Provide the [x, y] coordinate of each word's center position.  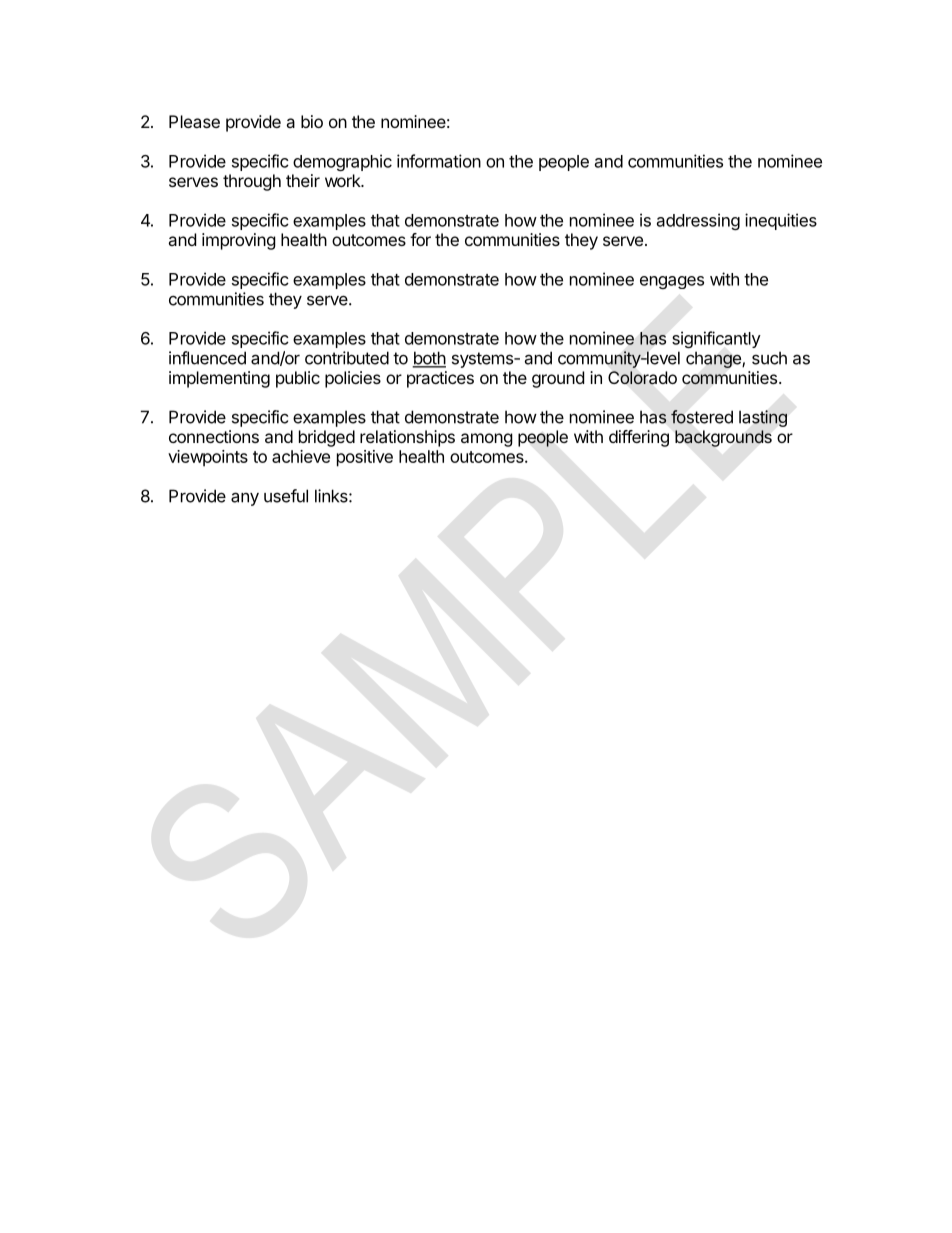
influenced [207, 358]
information [439, 161]
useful [286, 496]
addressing [698, 221]
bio [312, 121]
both [429, 359]
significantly [716, 339]
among [487, 440]
